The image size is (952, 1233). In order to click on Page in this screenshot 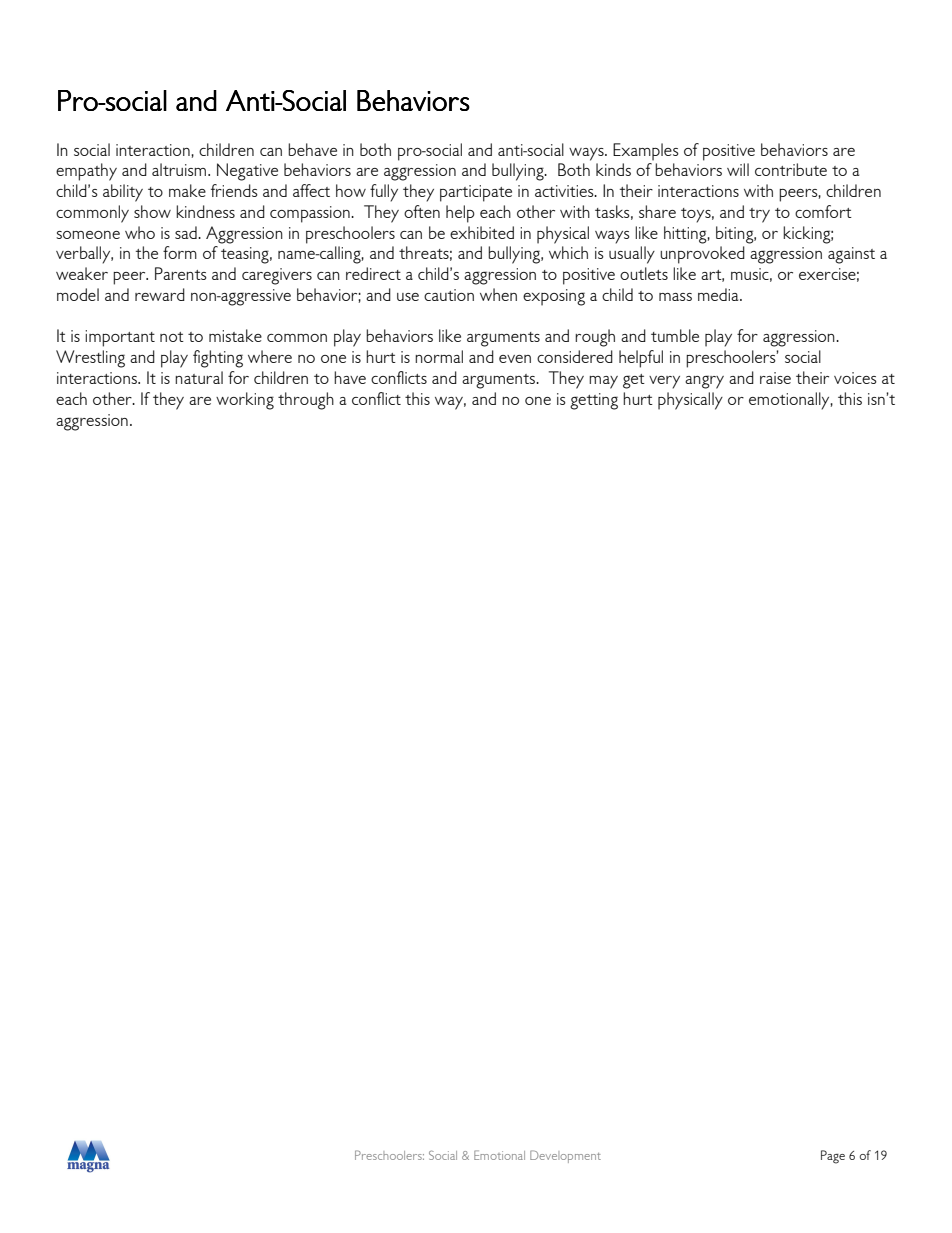, I will do `click(833, 1157)`.
